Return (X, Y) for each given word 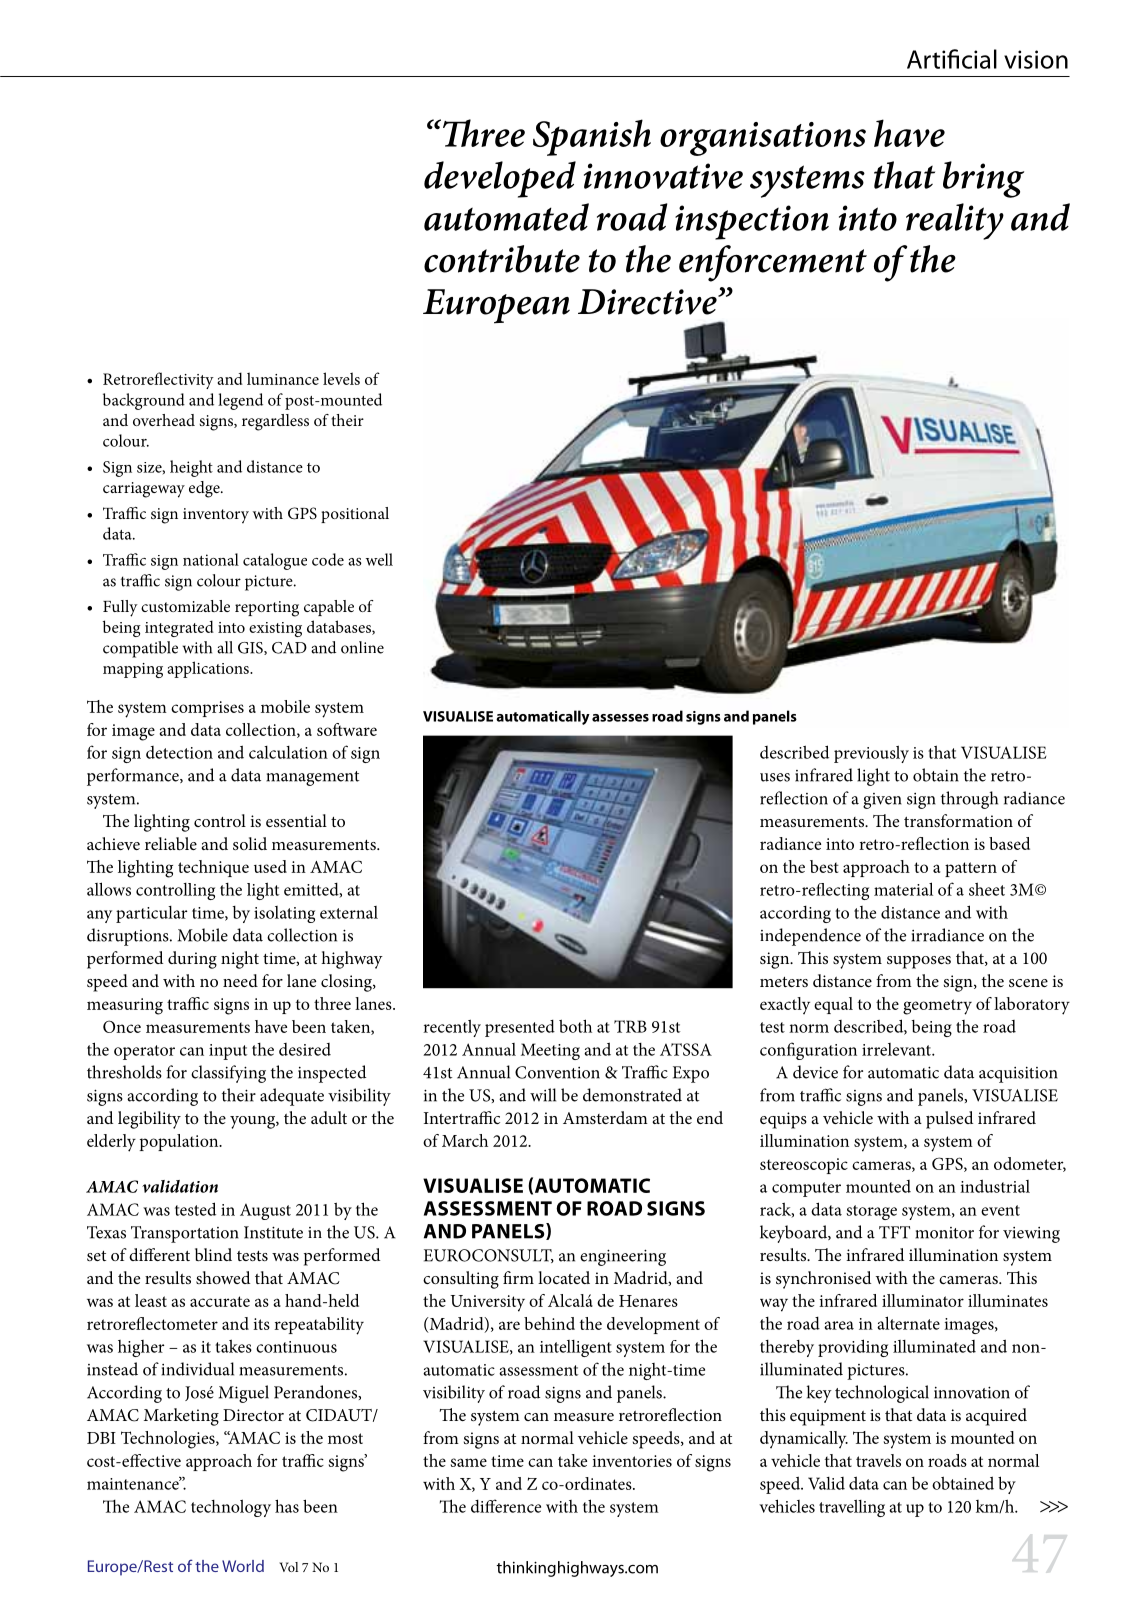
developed (500, 179)
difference (506, 1506)
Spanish (592, 137)
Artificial (952, 59)
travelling (852, 1508)
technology (231, 1508)
